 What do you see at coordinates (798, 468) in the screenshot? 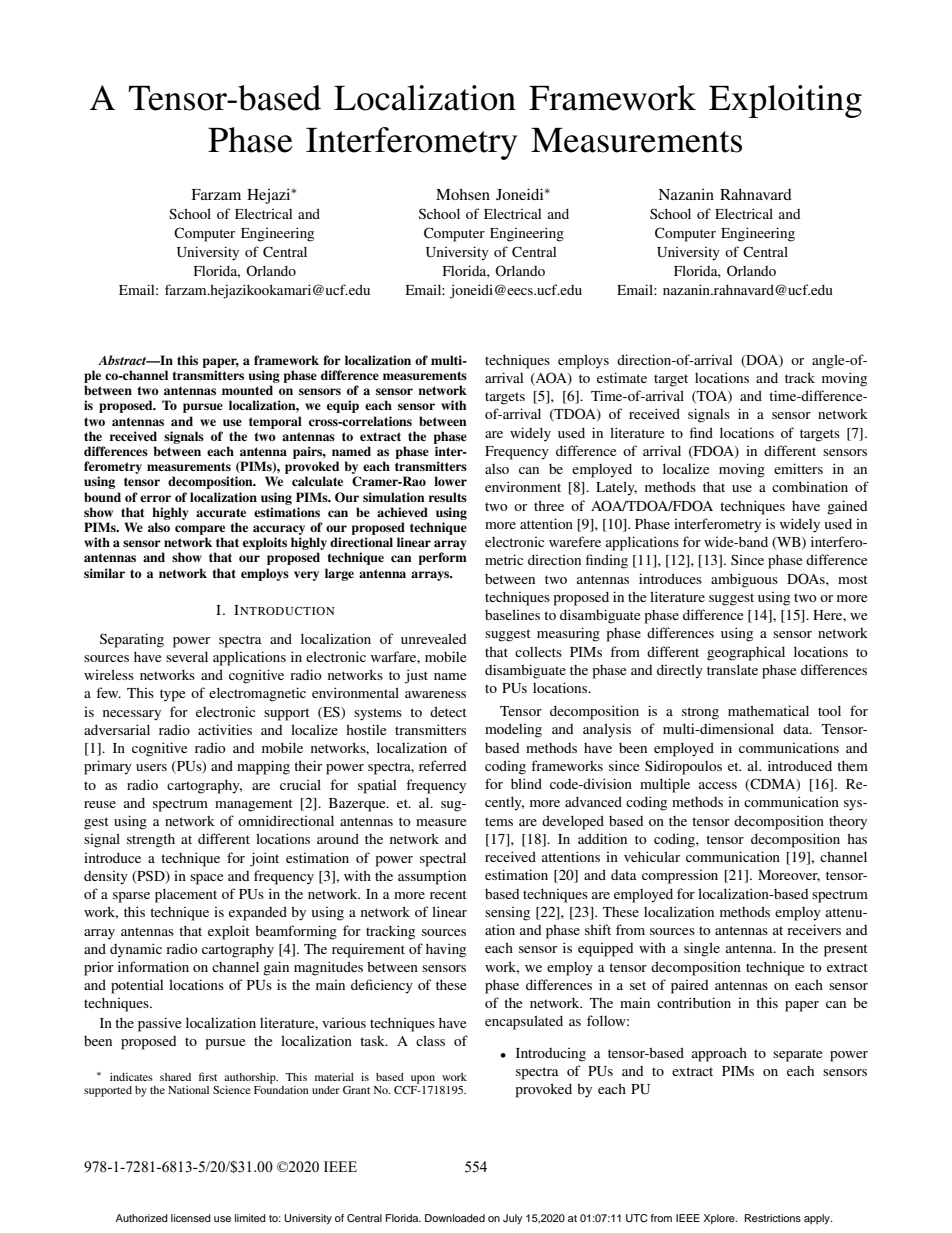
I see `emitters` at bounding box center [798, 468].
